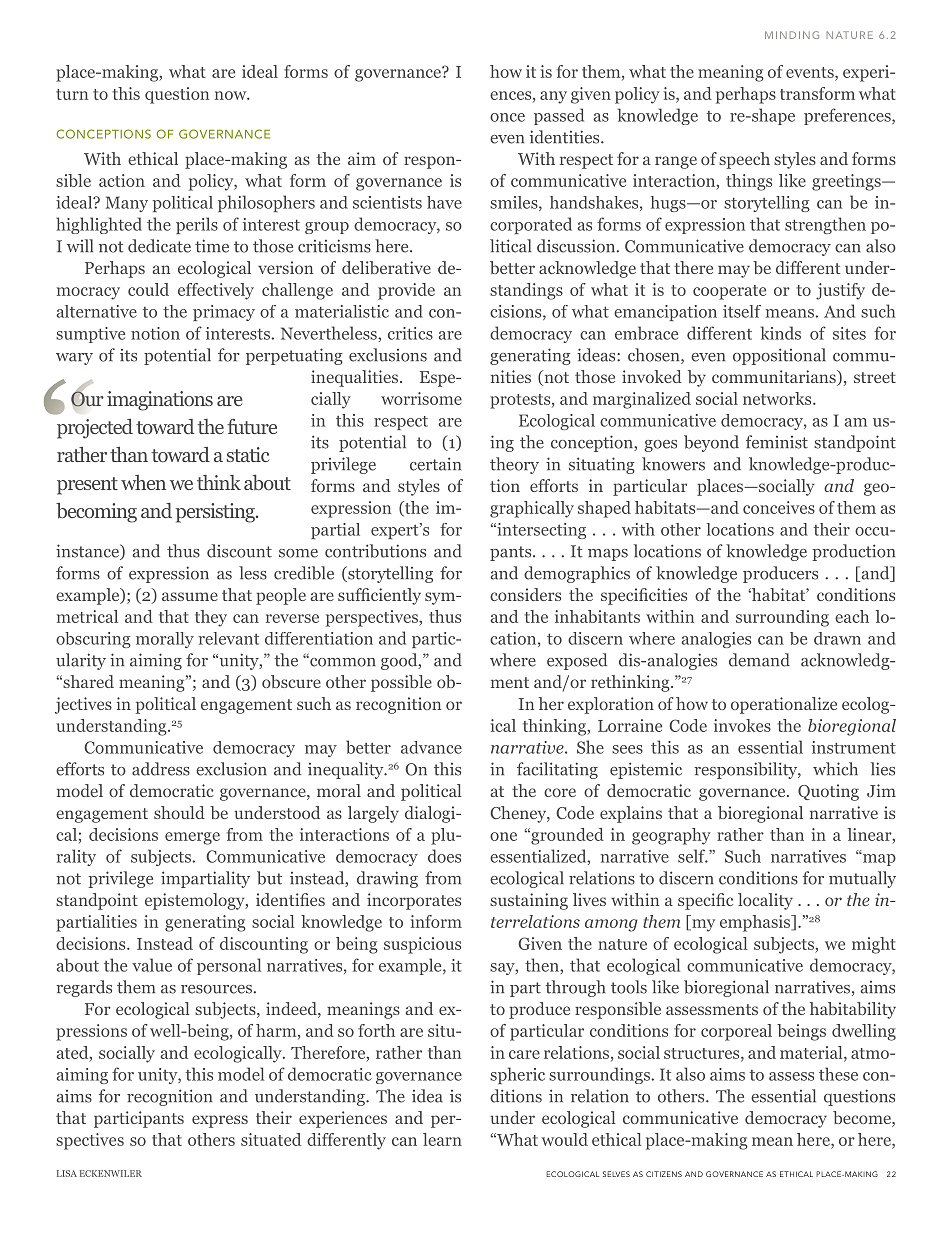  Describe the element at coordinates (444, 856) in the image. I see `does` at that location.
